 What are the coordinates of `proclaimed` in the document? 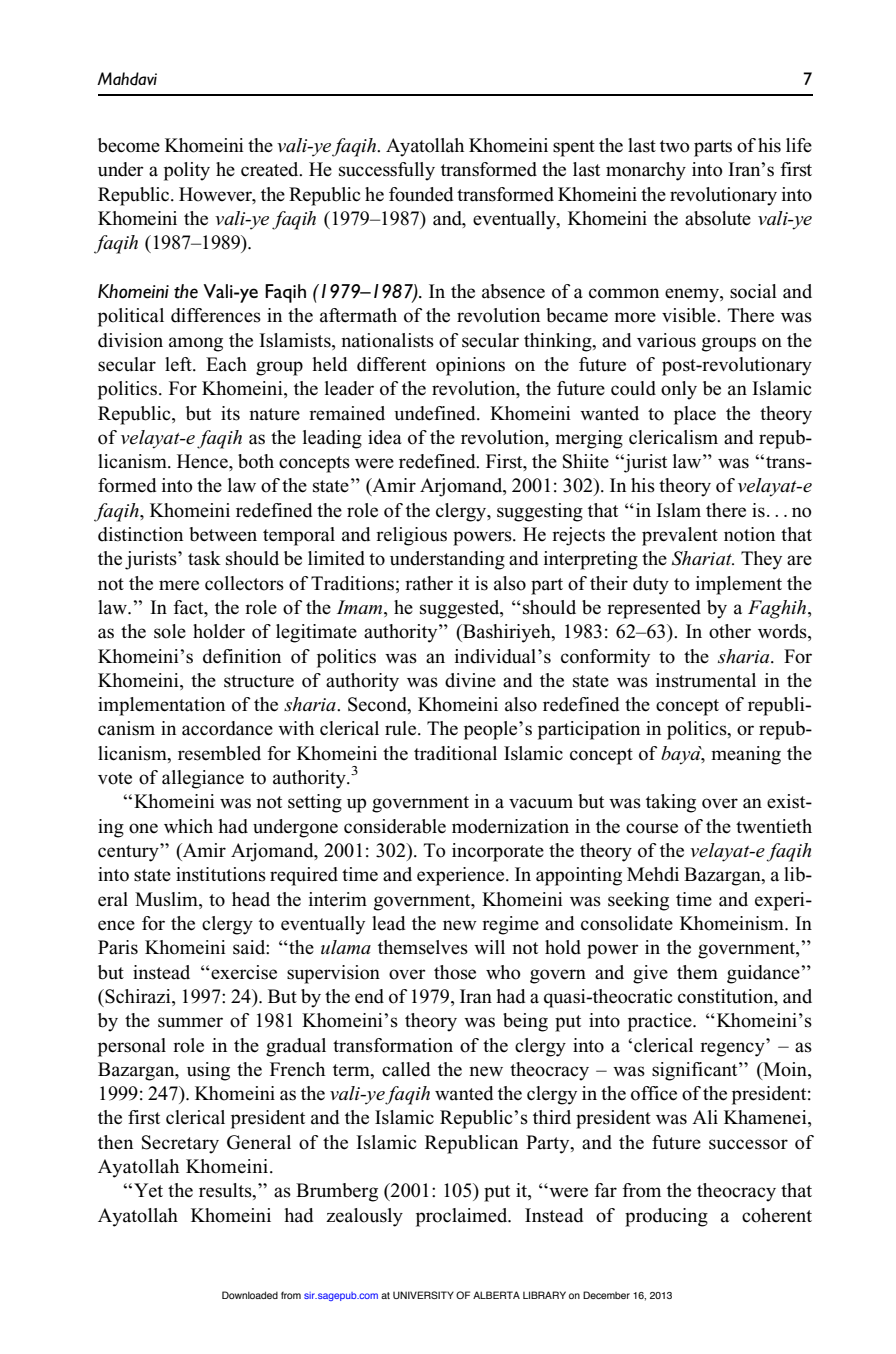 It's located at (463, 1217).
